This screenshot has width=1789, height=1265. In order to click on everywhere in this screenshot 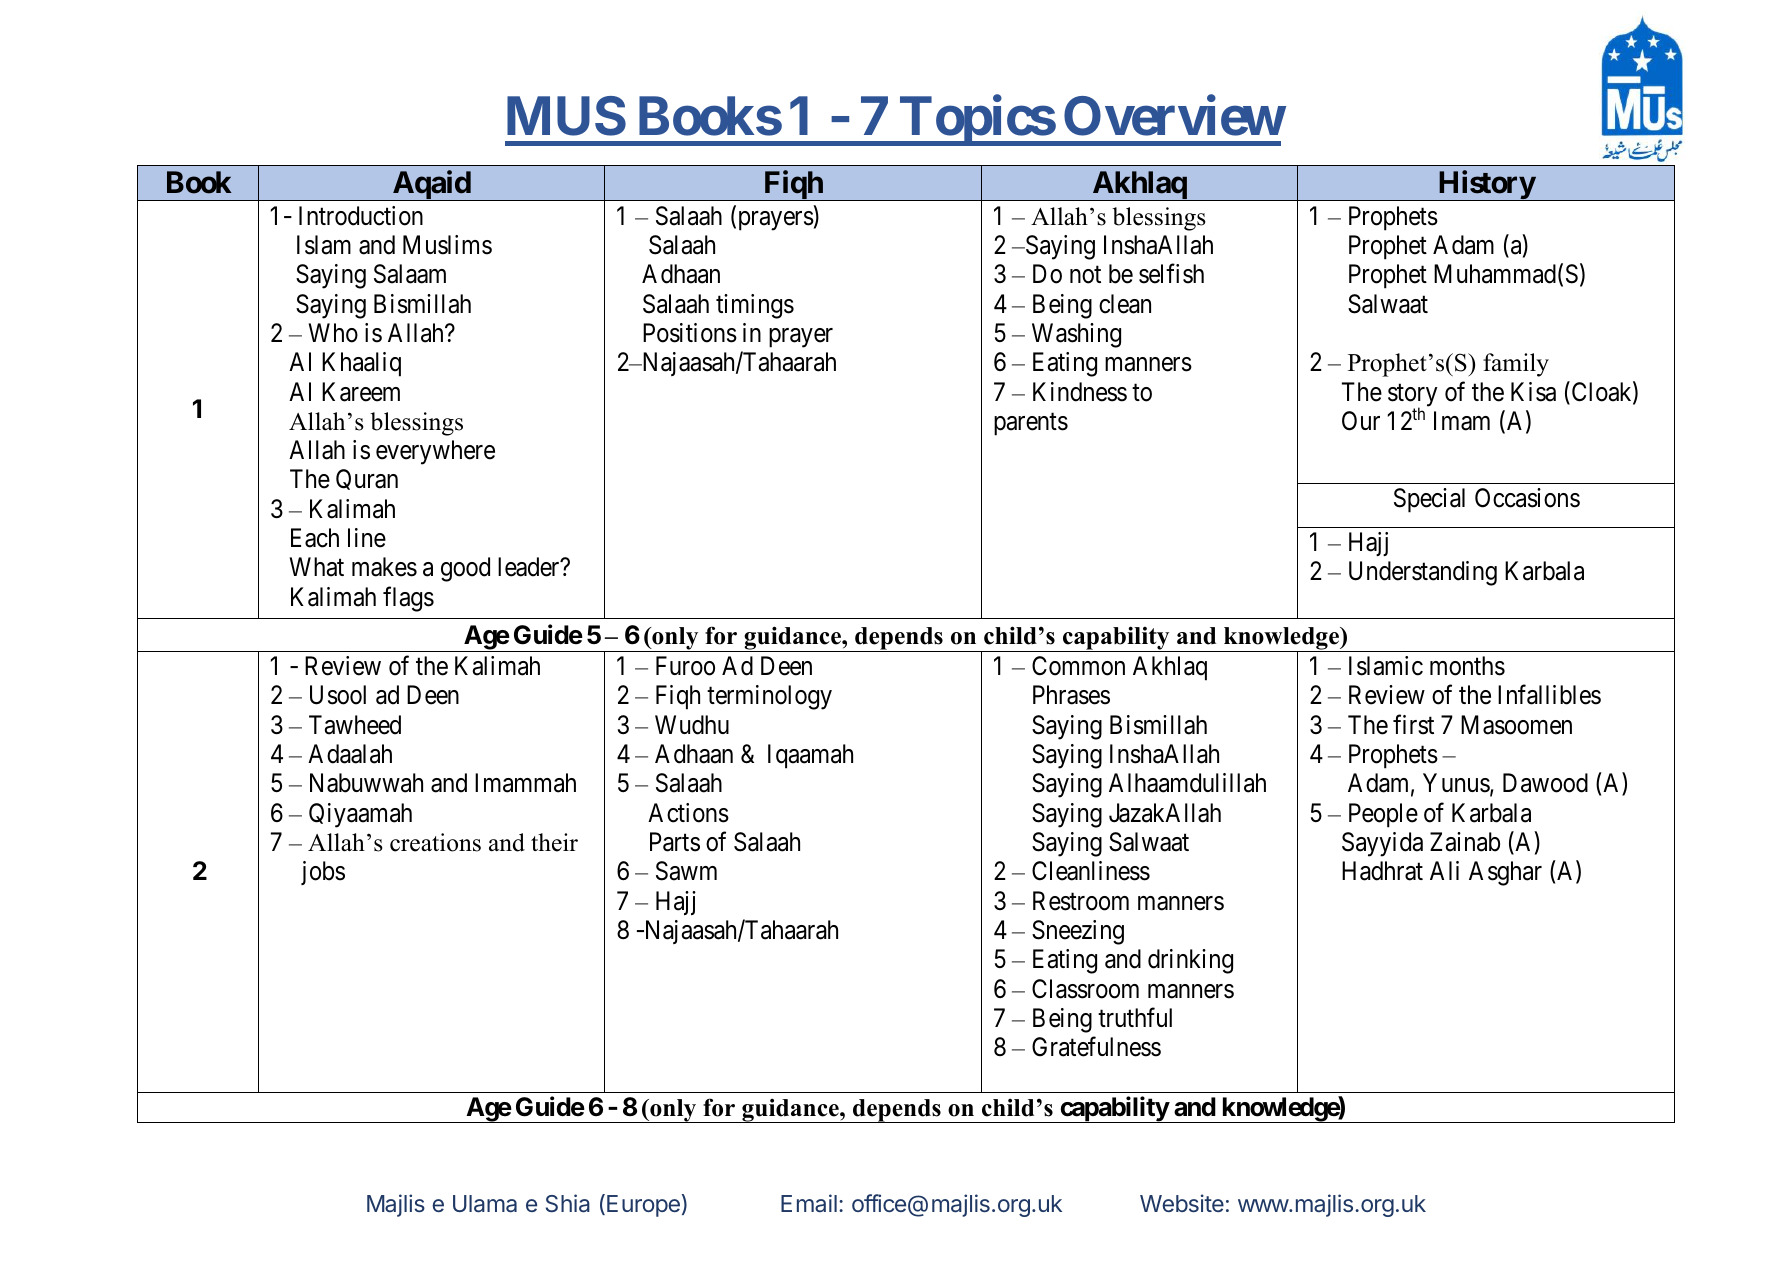, I will do `click(435, 452)`.
